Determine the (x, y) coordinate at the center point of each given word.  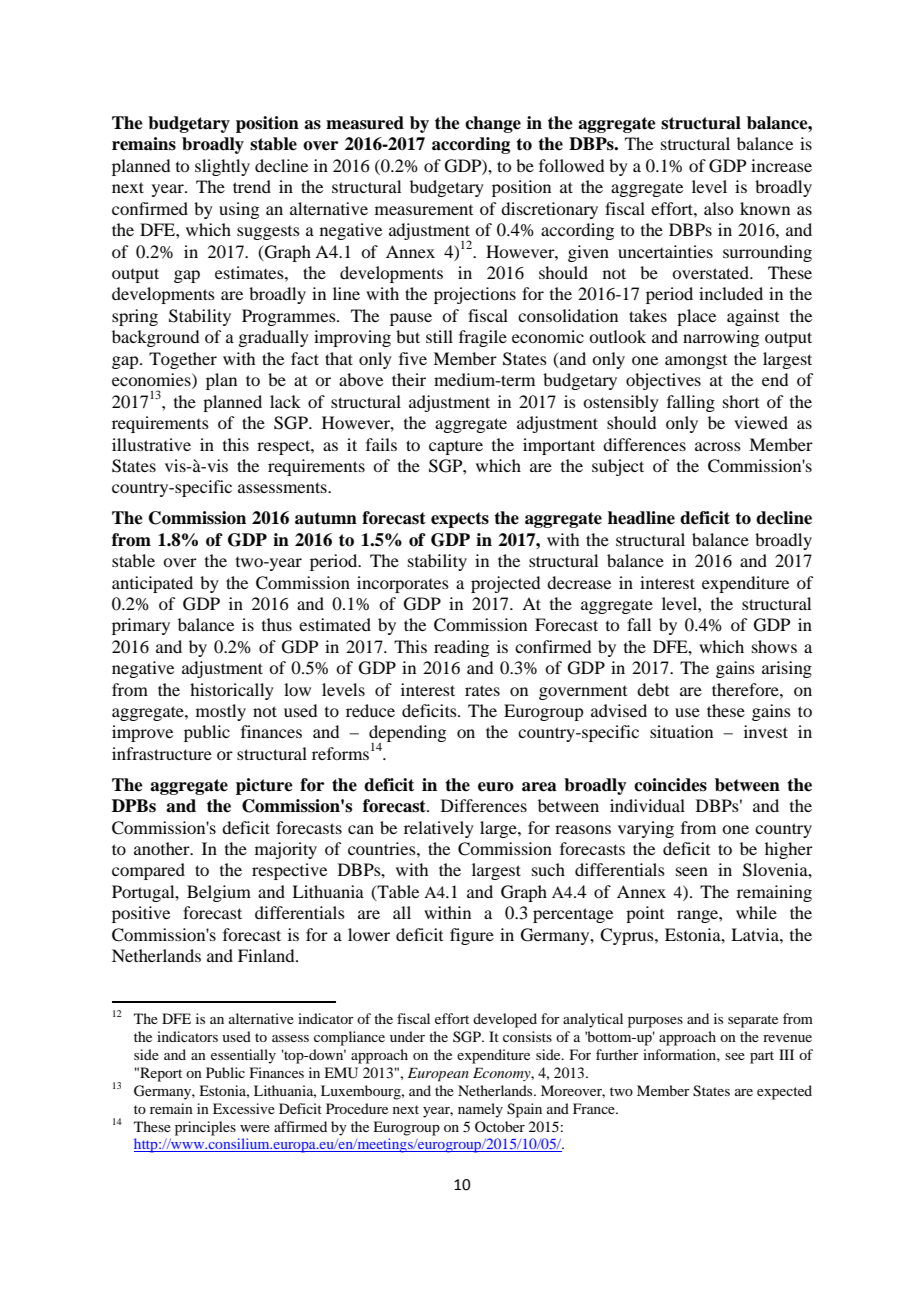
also (718, 208)
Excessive (244, 1108)
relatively (439, 829)
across (718, 446)
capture (456, 448)
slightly (222, 167)
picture (264, 786)
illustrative (151, 444)
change (493, 124)
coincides (670, 785)
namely (480, 1110)
